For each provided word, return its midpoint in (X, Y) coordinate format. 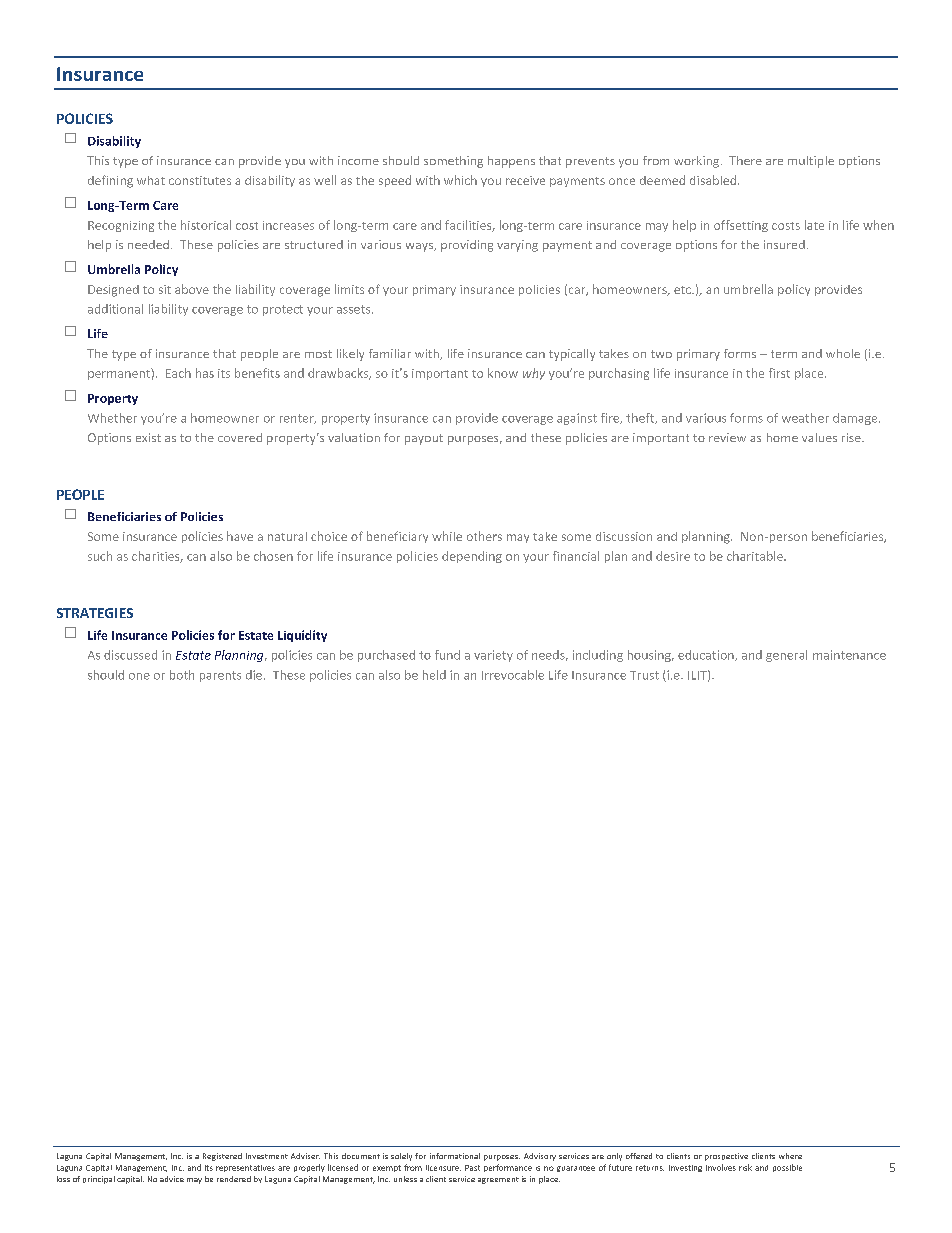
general (786, 656)
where (790, 1156)
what (151, 180)
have (240, 536)
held (434, 675)
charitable (756, 556)
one (139, 676)
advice (172, 1179)
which (460, 180)
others (484, 536)
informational (455, 1156)
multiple (811, 162)
